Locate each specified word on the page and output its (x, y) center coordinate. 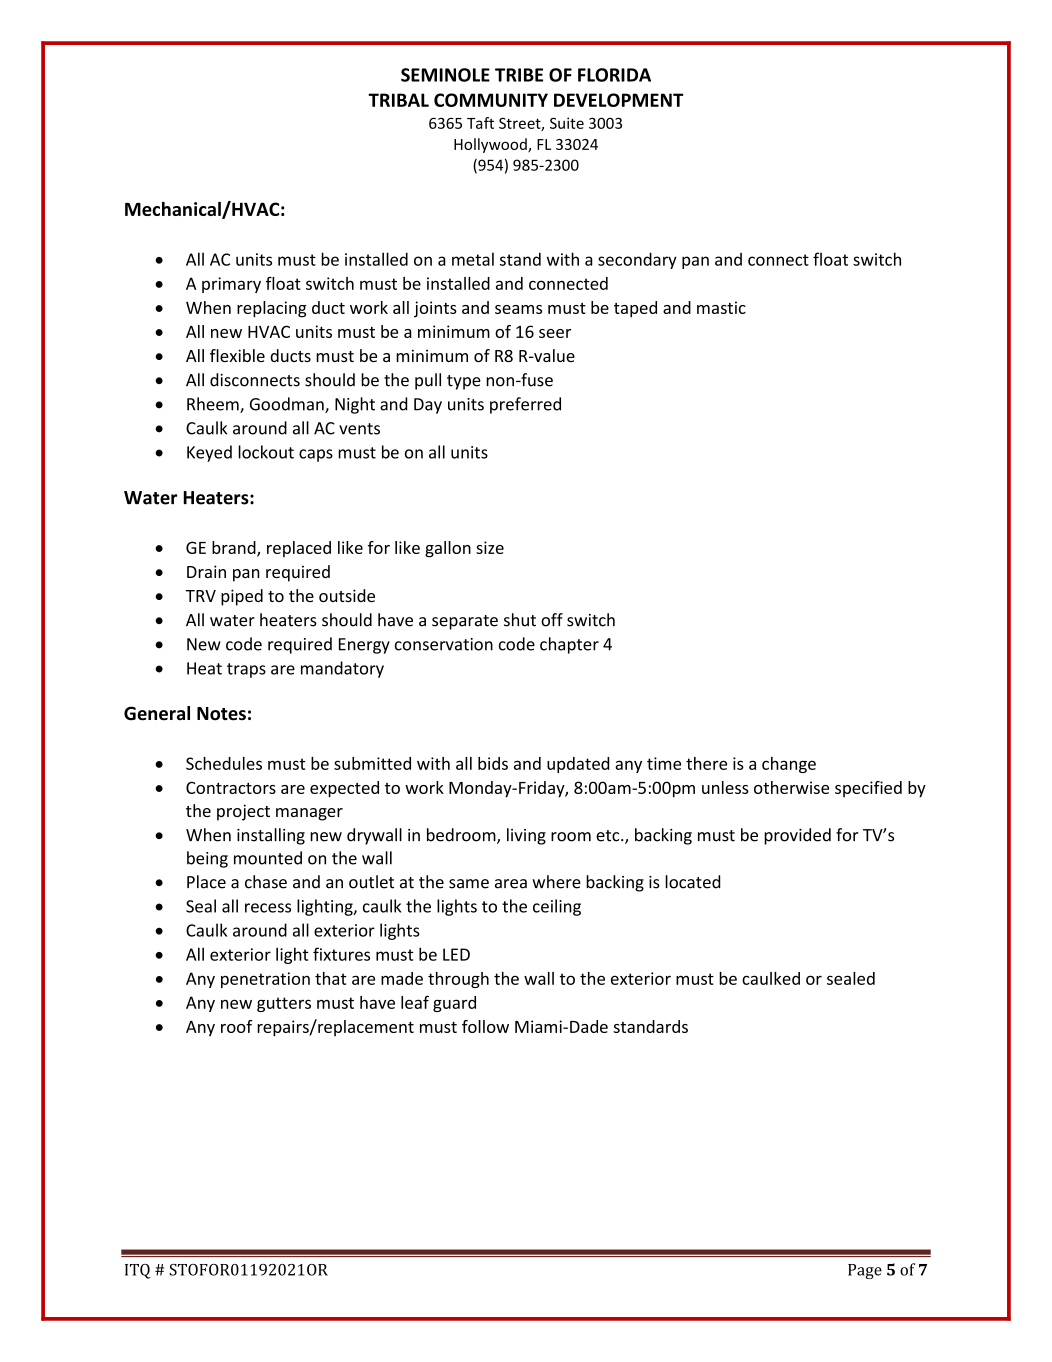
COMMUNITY (491, 100)
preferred (525, 405)
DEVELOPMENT (618, 100)
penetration (265, 980)
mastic (721, 307)
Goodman (288, 405)
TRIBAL (398, 100)
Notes (221, 714)
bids (493, 763)
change (789, 765)
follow (485, 1026)
